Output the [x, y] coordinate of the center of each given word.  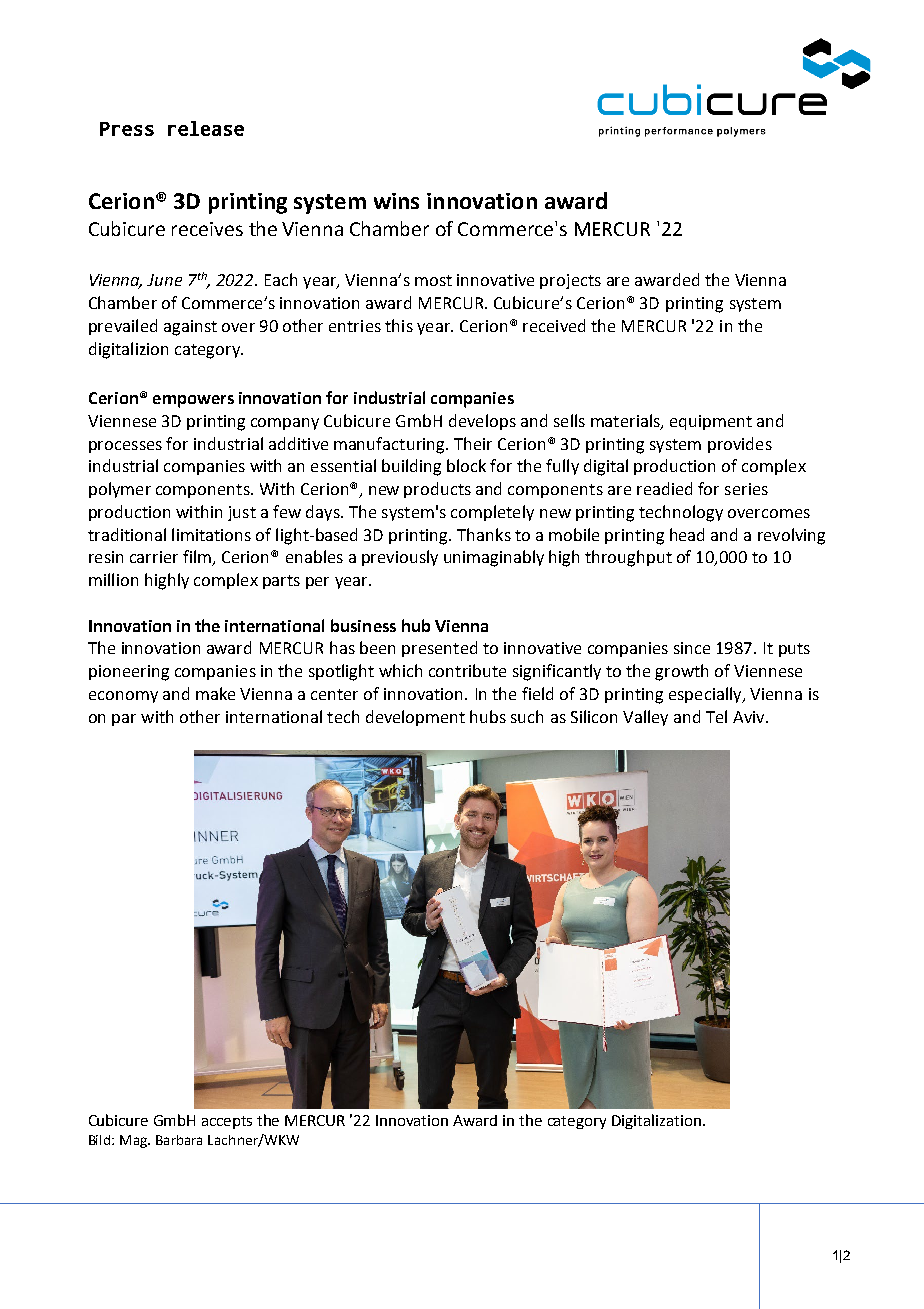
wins [396, 201]
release [206, 128]
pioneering [129, 673]
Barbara [179, 1140]
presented [439, 649]
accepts [227, 1122]
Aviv [750, 717]
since [692, 648]
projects [570, 281]
